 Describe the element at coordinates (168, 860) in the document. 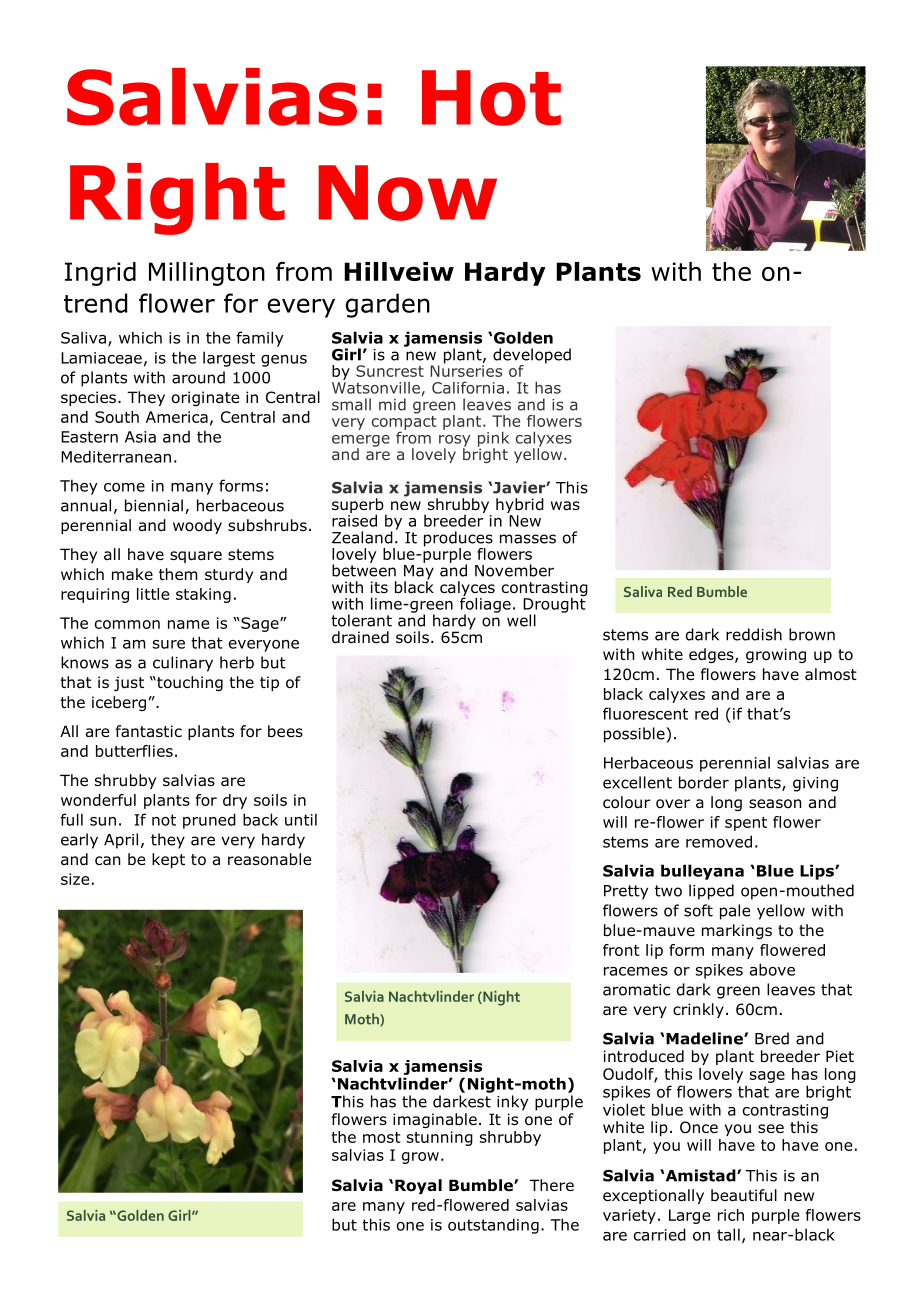

I see `kept` at that location.
